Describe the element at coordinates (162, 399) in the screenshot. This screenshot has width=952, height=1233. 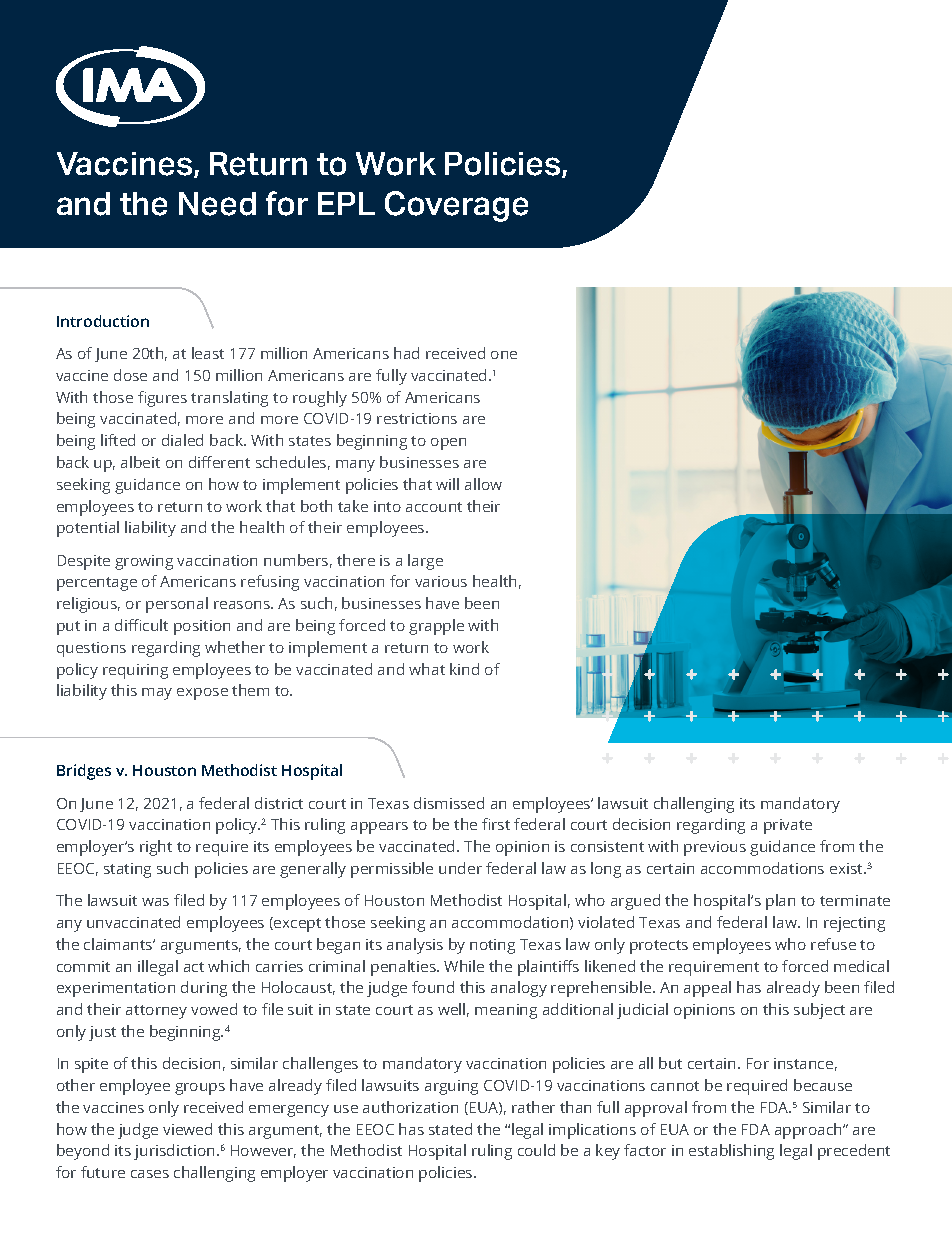
I see `figures` at that location.
